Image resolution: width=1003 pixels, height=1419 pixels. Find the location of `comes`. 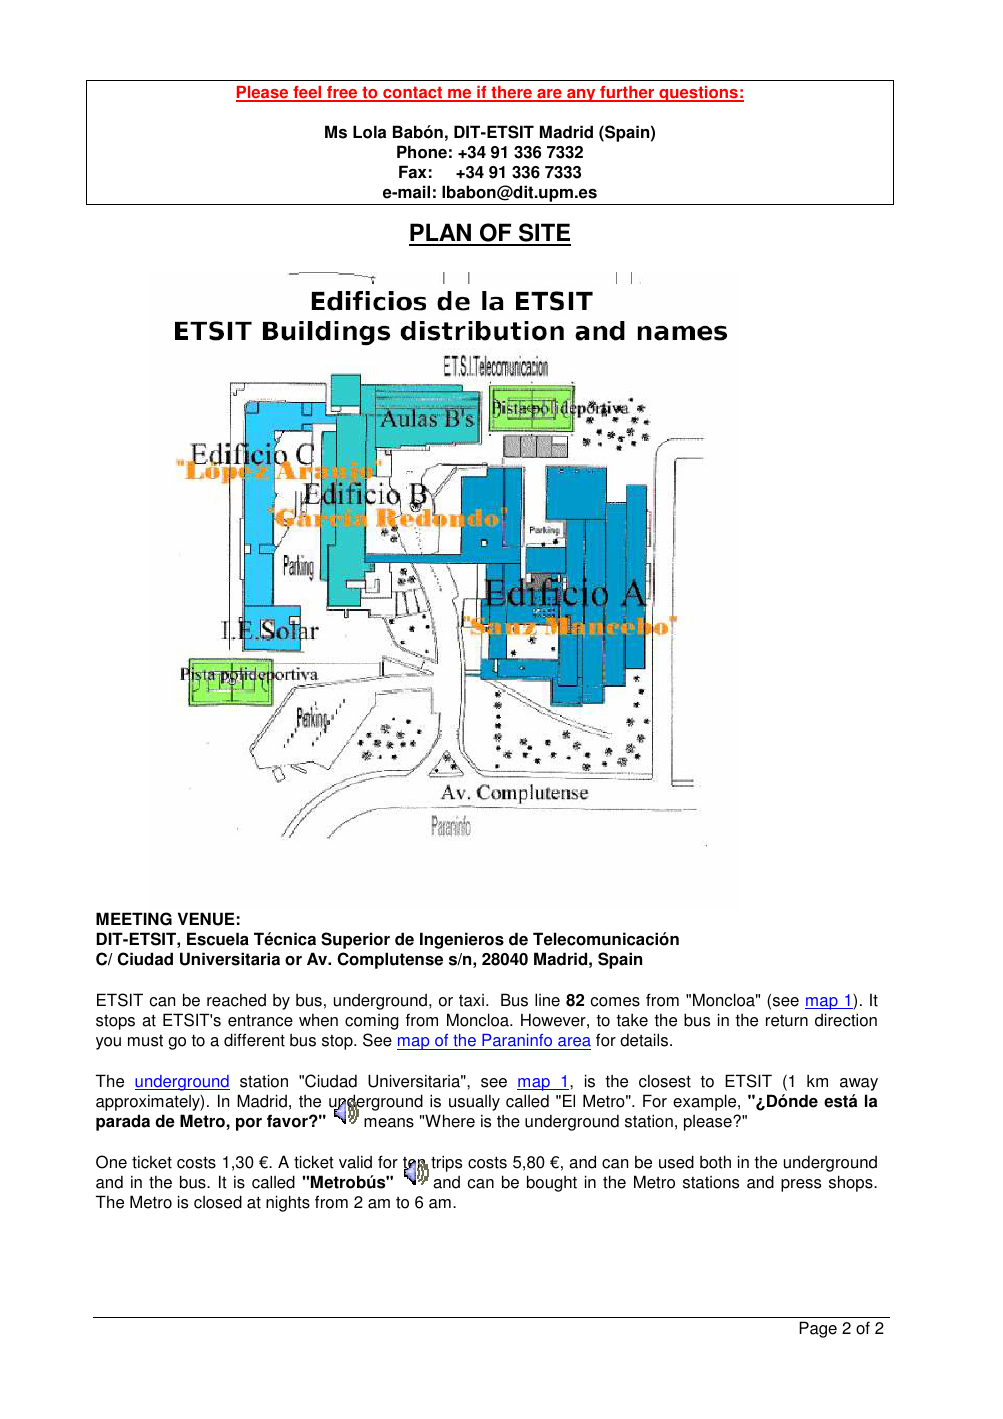

comes is located at coordinates (615, 1002).
